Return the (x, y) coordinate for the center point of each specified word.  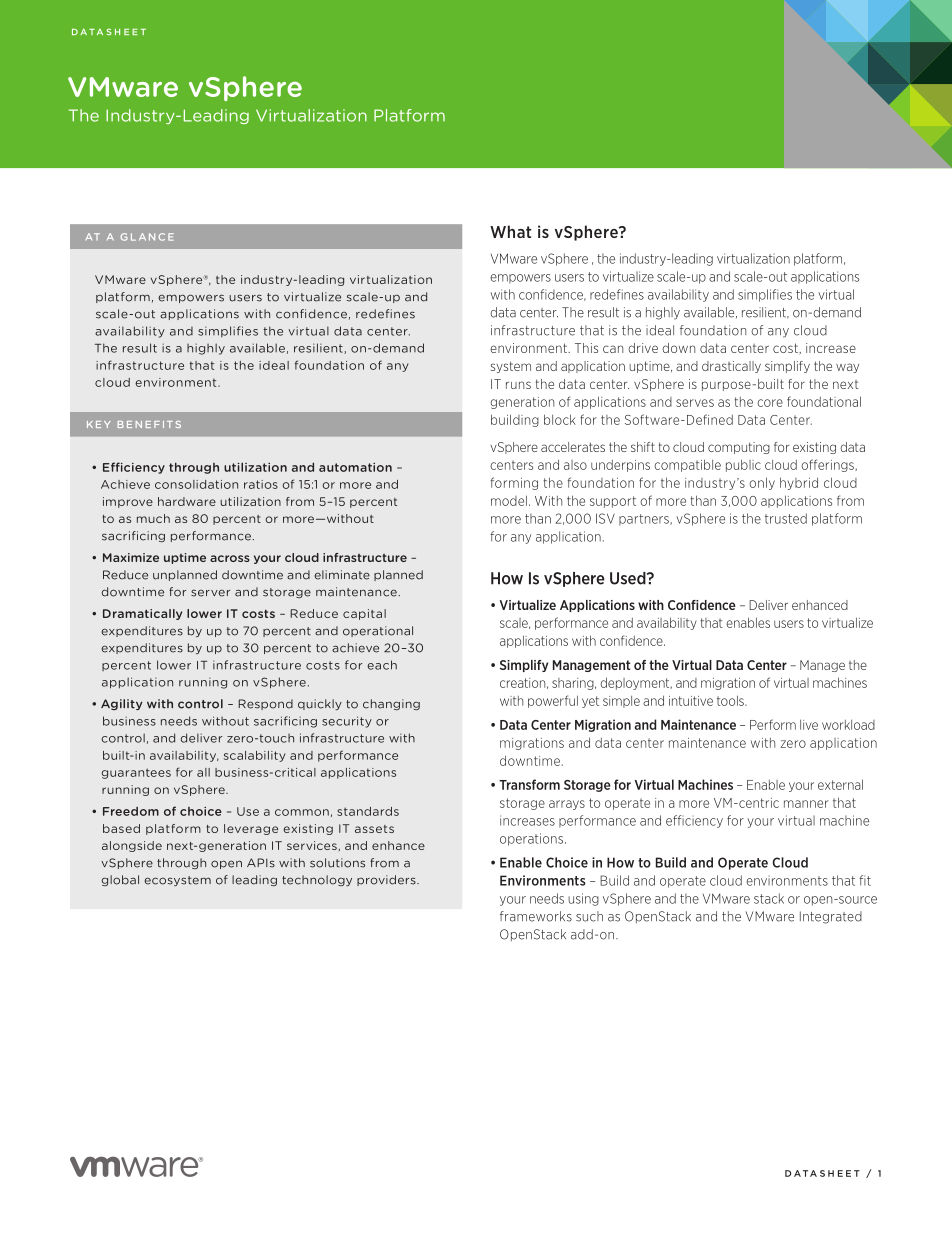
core (770, 403)
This (586, 348)
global (120, 880)
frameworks (536, 916)
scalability (254, 756)
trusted (786, 518)
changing (391, 704)
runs (518, 385)
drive (643, 348)
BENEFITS (149, 424)
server (210, 593)
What (510, 231)
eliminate (342, 575)
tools (731, 700)
